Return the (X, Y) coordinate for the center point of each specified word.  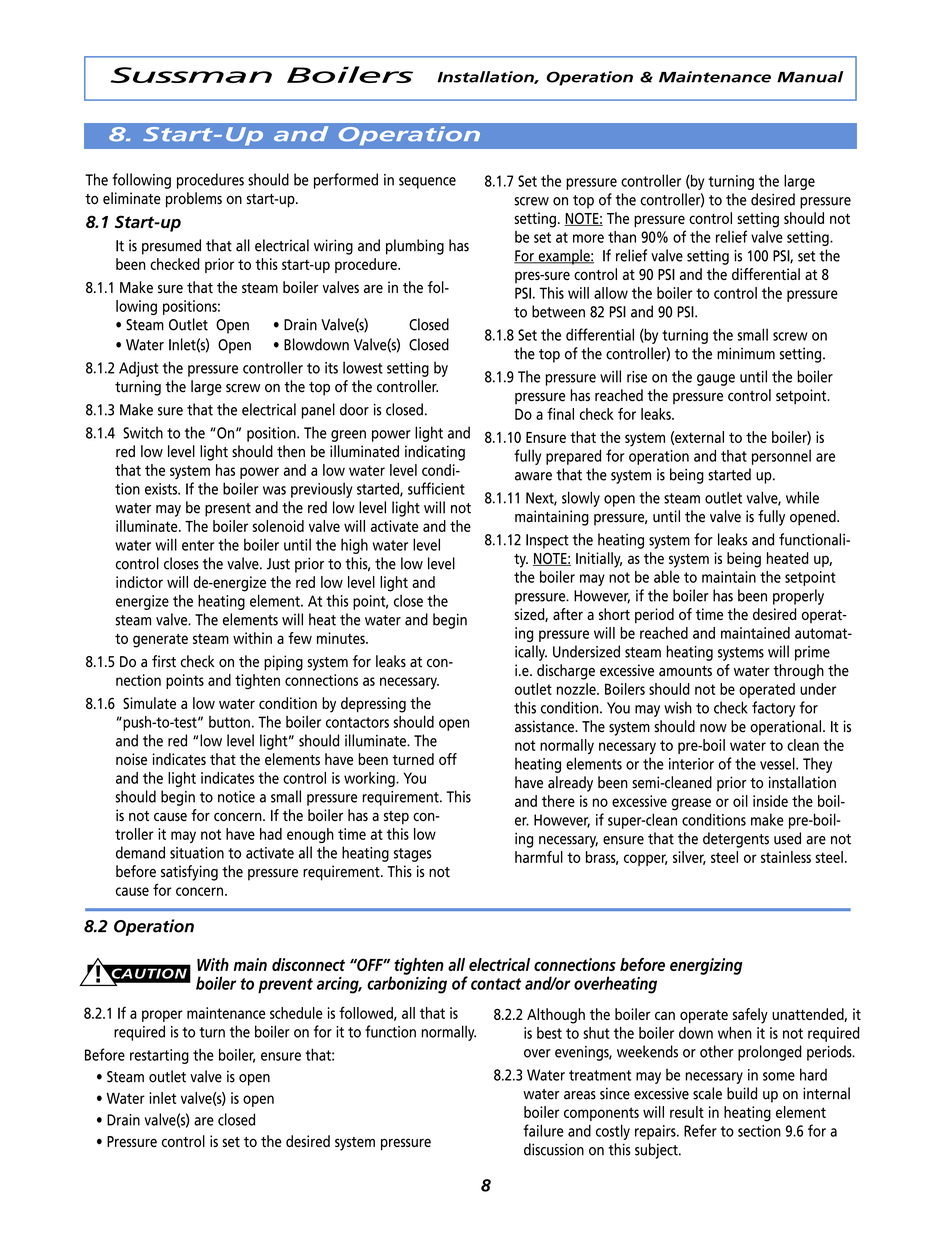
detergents (736, 840)
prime (812, 653)
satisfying (189, 873)
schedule (296, 1013)
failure (543, 1130)
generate (160, 640)
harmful (539, 857)
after (568, 614)
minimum (746, 353)
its (331, 368)
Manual (810, 77)
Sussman (191, 75)
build (742, 1093)
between (558, 311)
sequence (427, 183)
